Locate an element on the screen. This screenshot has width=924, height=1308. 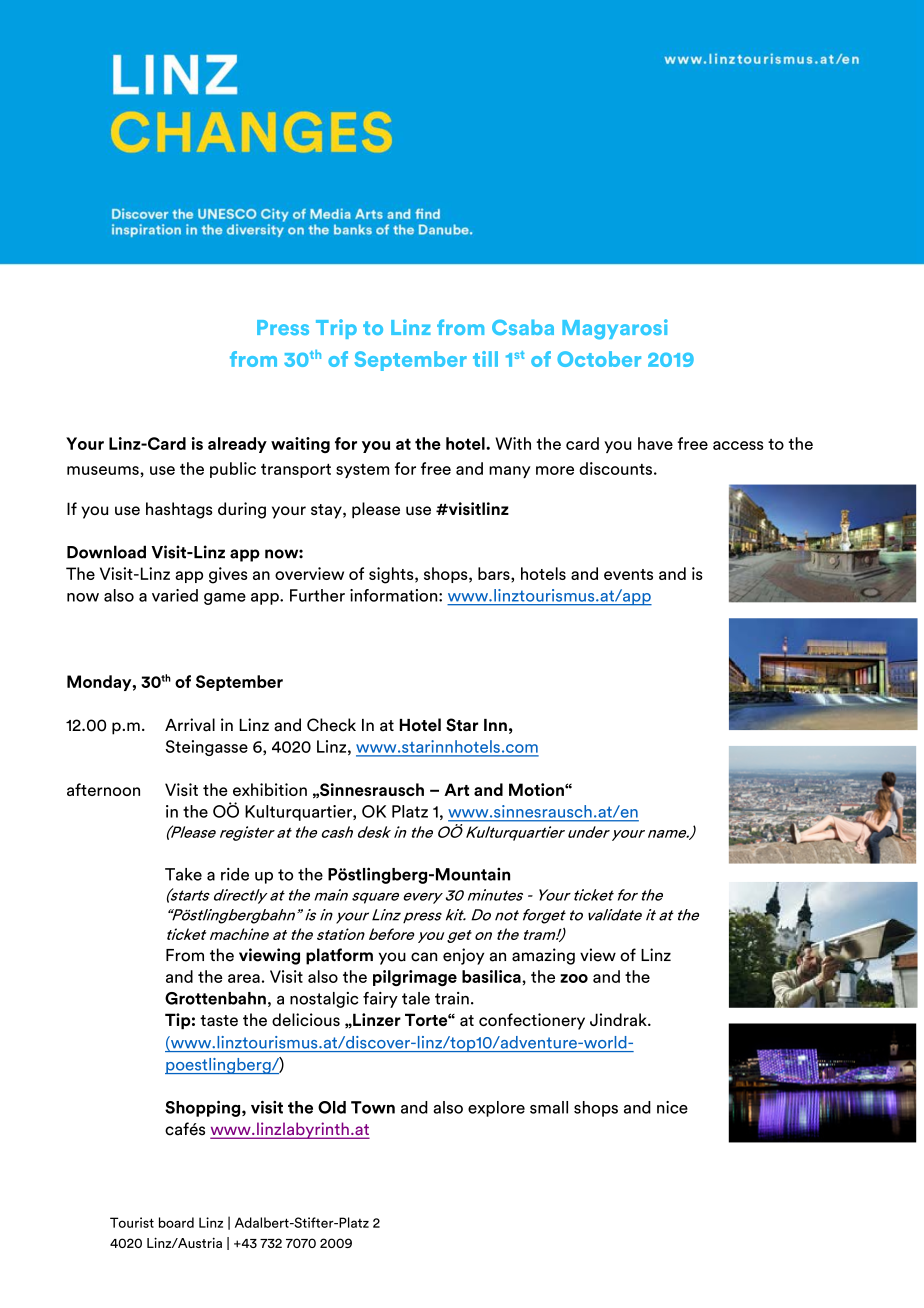
already is located at coordinates (237, 445).
